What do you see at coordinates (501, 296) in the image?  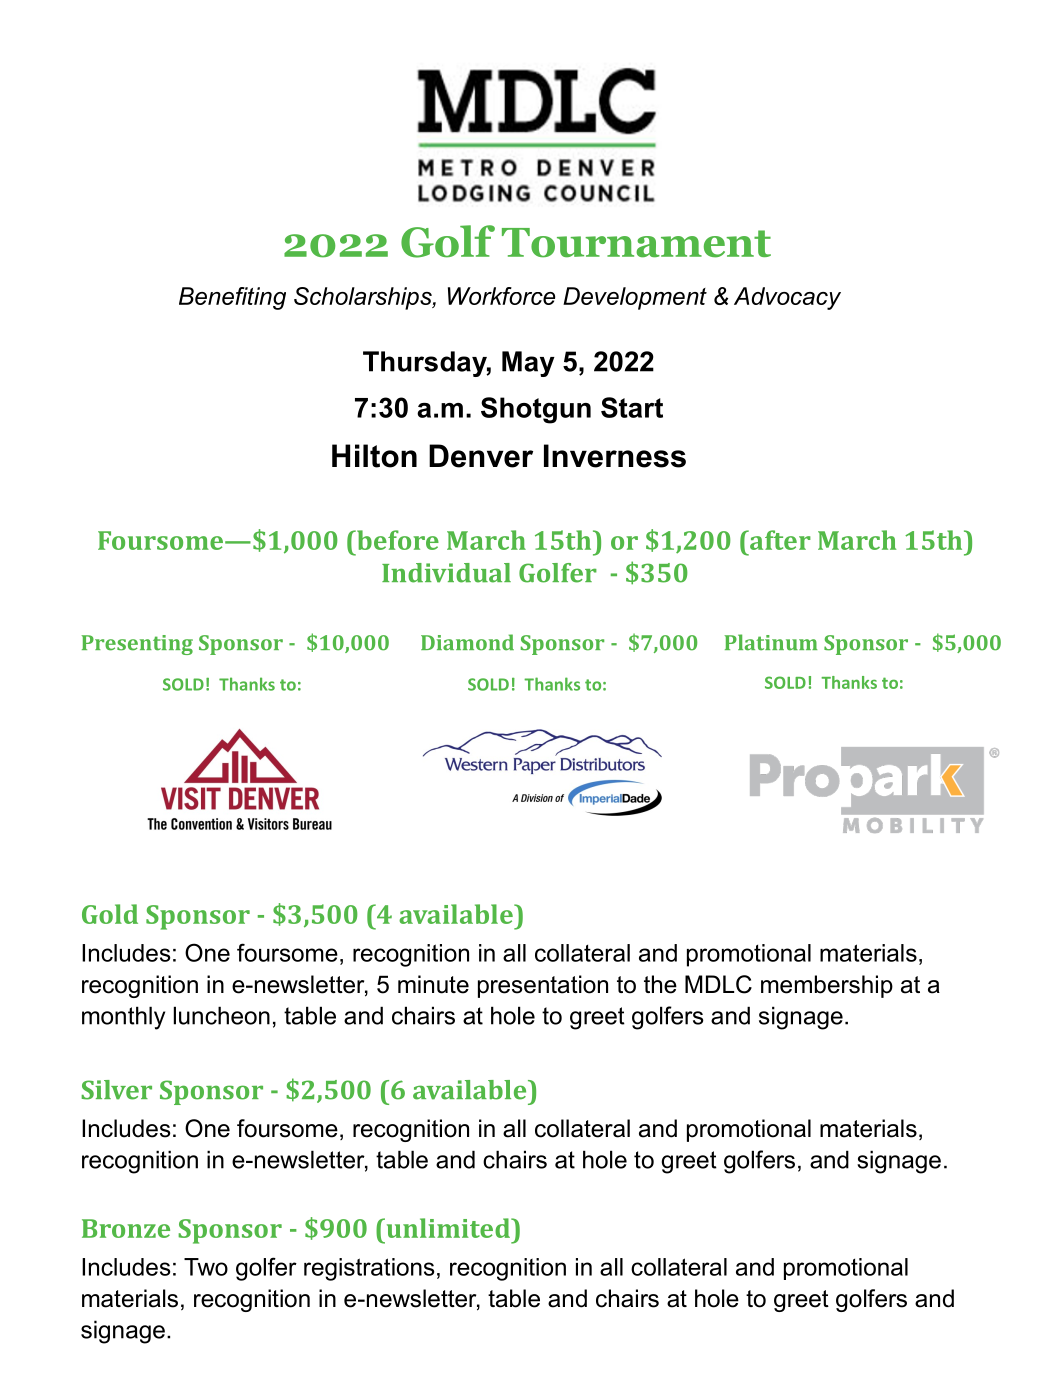 I see `Workforce` at bounding box center [501, 296].
